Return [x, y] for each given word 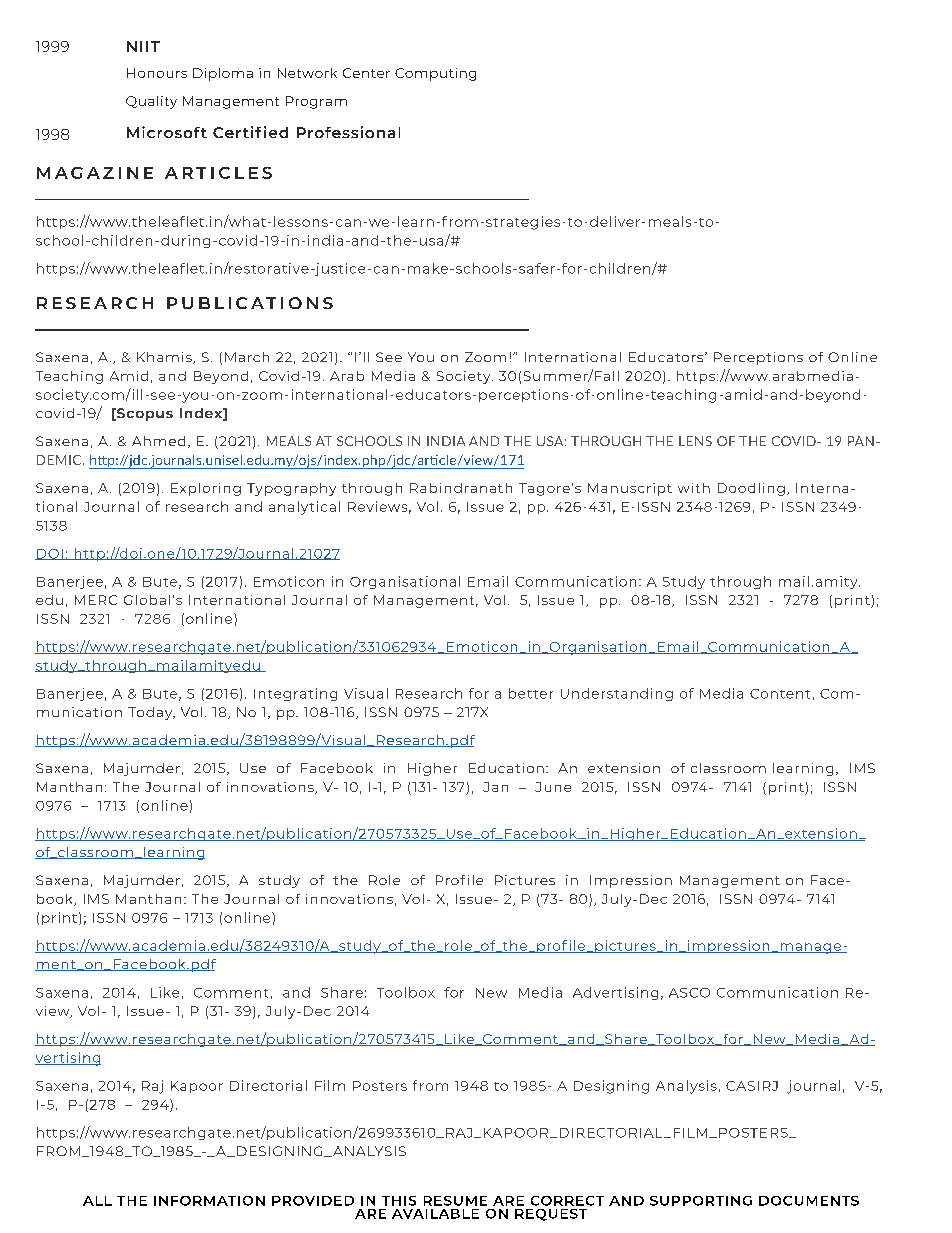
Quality [151, 102]
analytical [304, 508]
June [553, 787]
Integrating [295, 694]
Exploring [206, 489]
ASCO [689, 993]
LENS [695, 441]
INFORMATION [209, 1201]
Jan [495, 787]
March [247, 357]
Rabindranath [461, 488]
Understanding [617, 694]
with [694, 488]
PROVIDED [313, 1201]
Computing [435, 74]
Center [366, 73]
